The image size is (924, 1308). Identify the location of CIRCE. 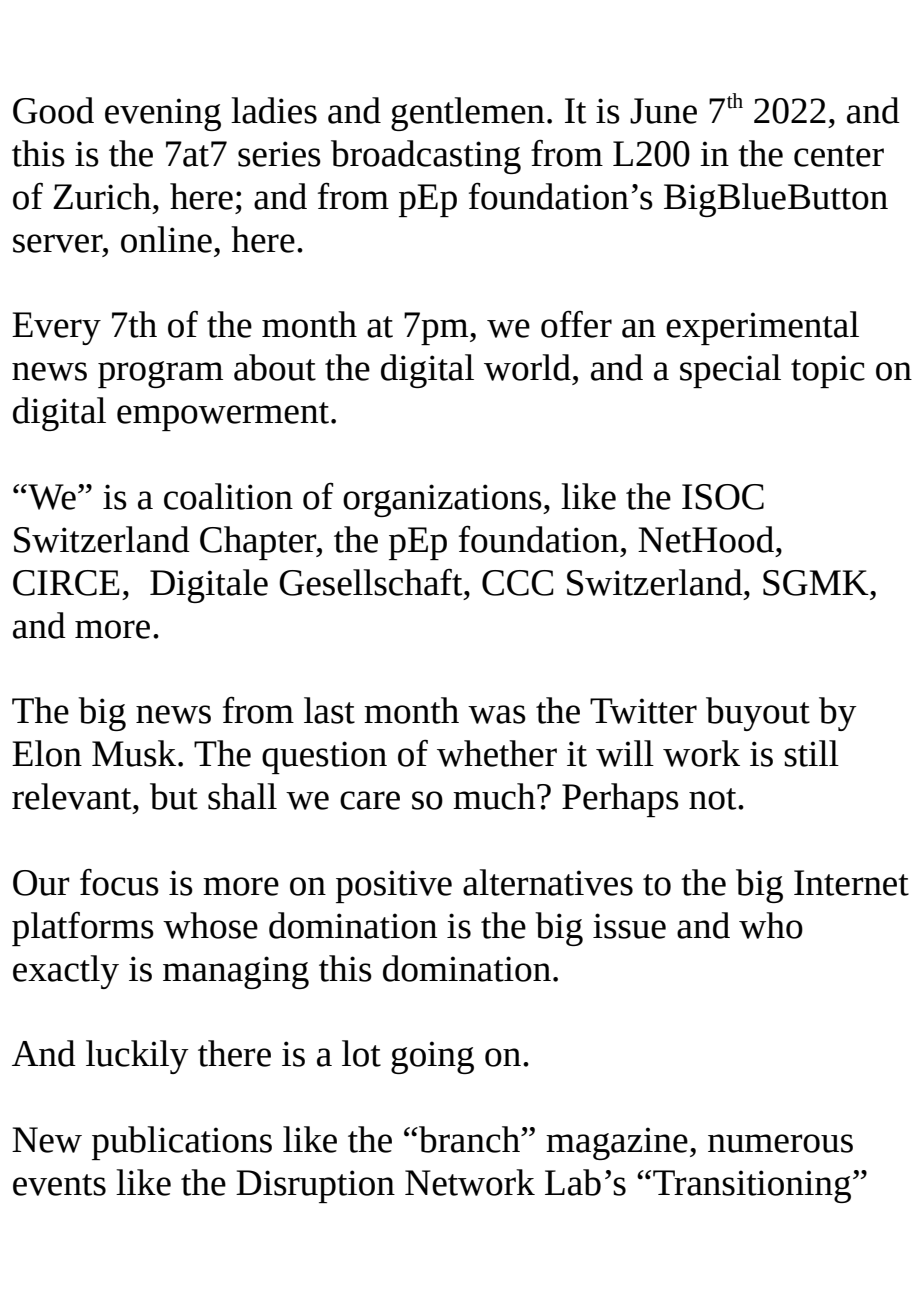
(66, 583).
